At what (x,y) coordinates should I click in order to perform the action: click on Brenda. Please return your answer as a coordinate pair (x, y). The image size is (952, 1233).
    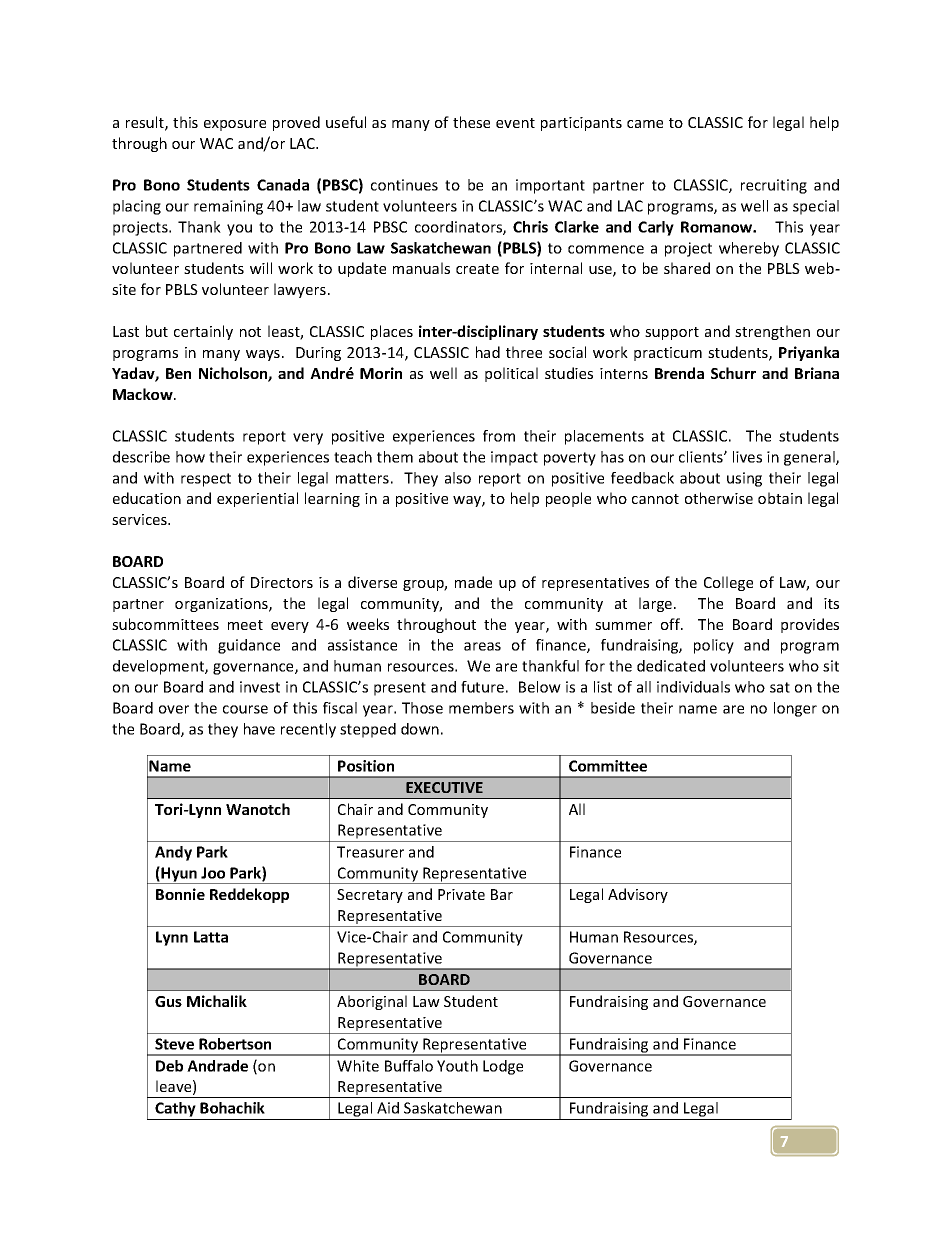
    Looking at the image, I should click on (679, 373).
